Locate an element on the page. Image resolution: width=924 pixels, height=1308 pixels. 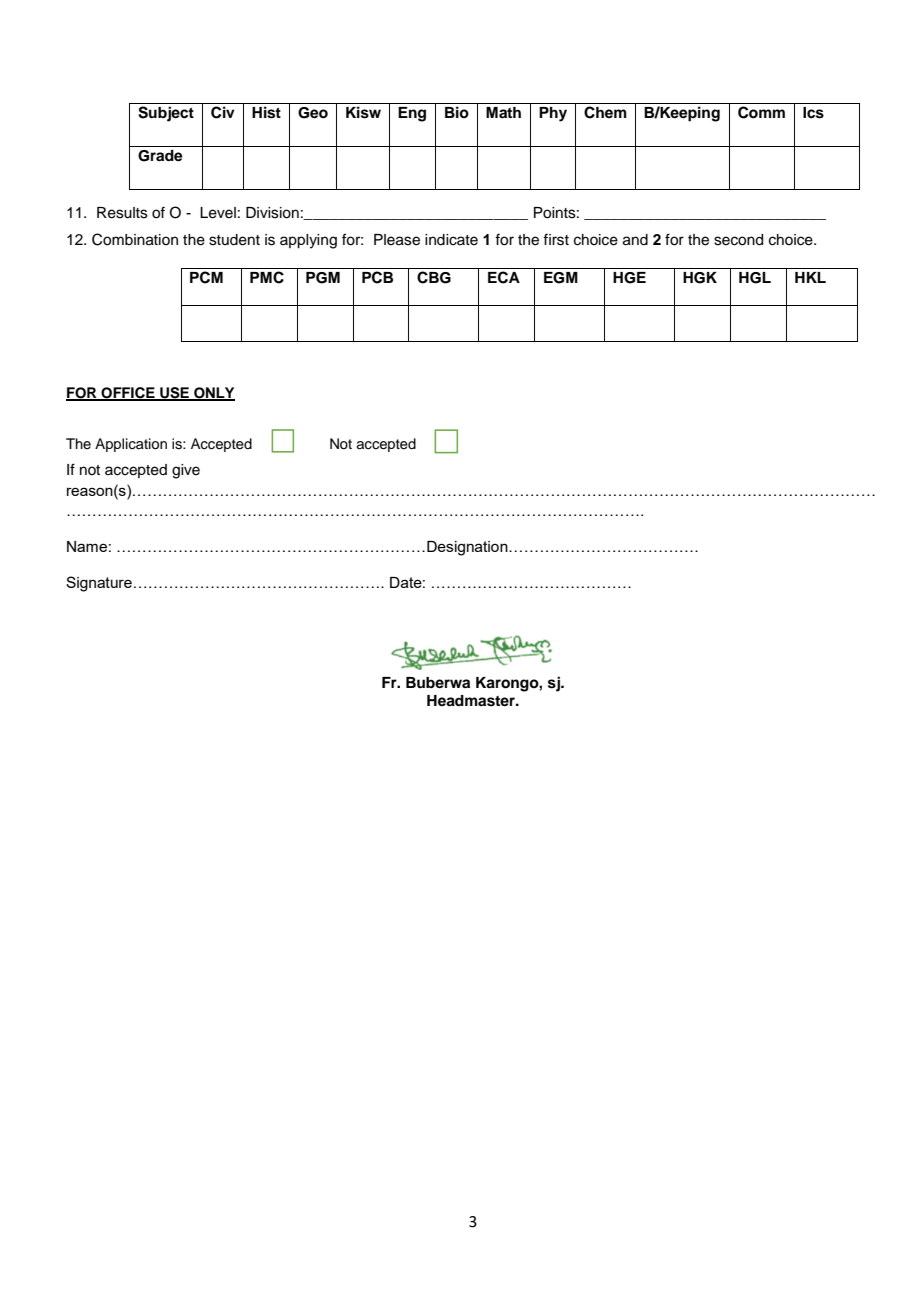
Combination is located at coordinates (135, 239).
